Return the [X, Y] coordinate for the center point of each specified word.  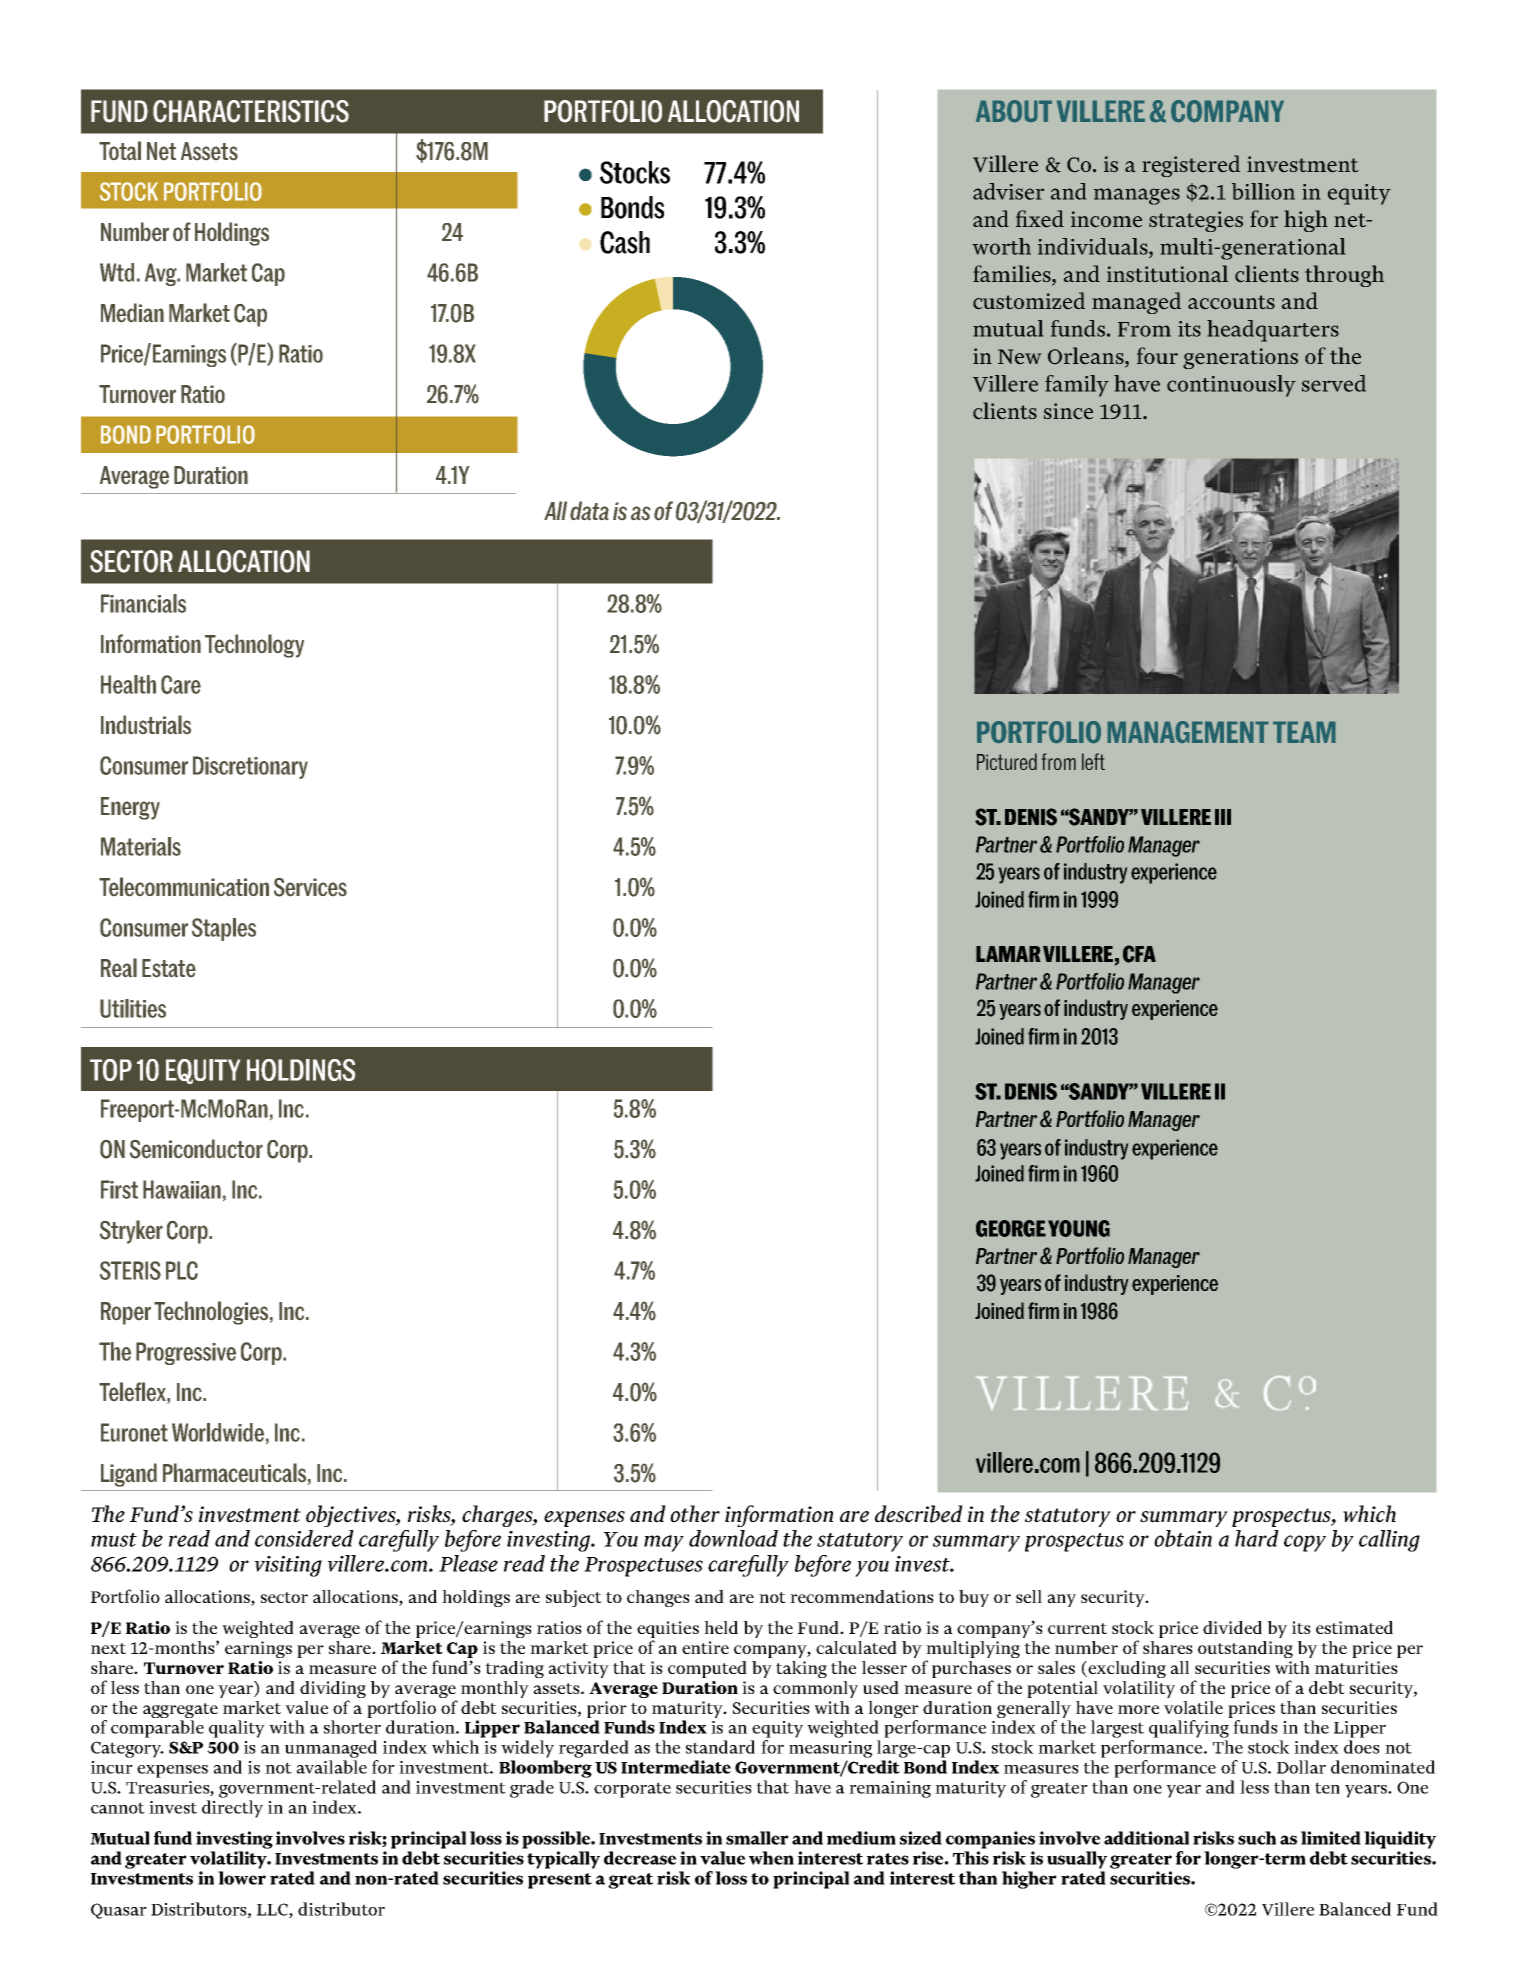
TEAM [1304, 732]
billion [1263, 191]
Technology [254, 646]
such [1257, 1838]
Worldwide [218, 1432]
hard [1257, 1538]
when [771, 1858]
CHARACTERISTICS [251, 111]
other [695, 1514]
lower [242, 1878]
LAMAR [1008, 954]
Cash [625, 242]
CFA [1139, 954]
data [589, 510]
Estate [169, 968]
